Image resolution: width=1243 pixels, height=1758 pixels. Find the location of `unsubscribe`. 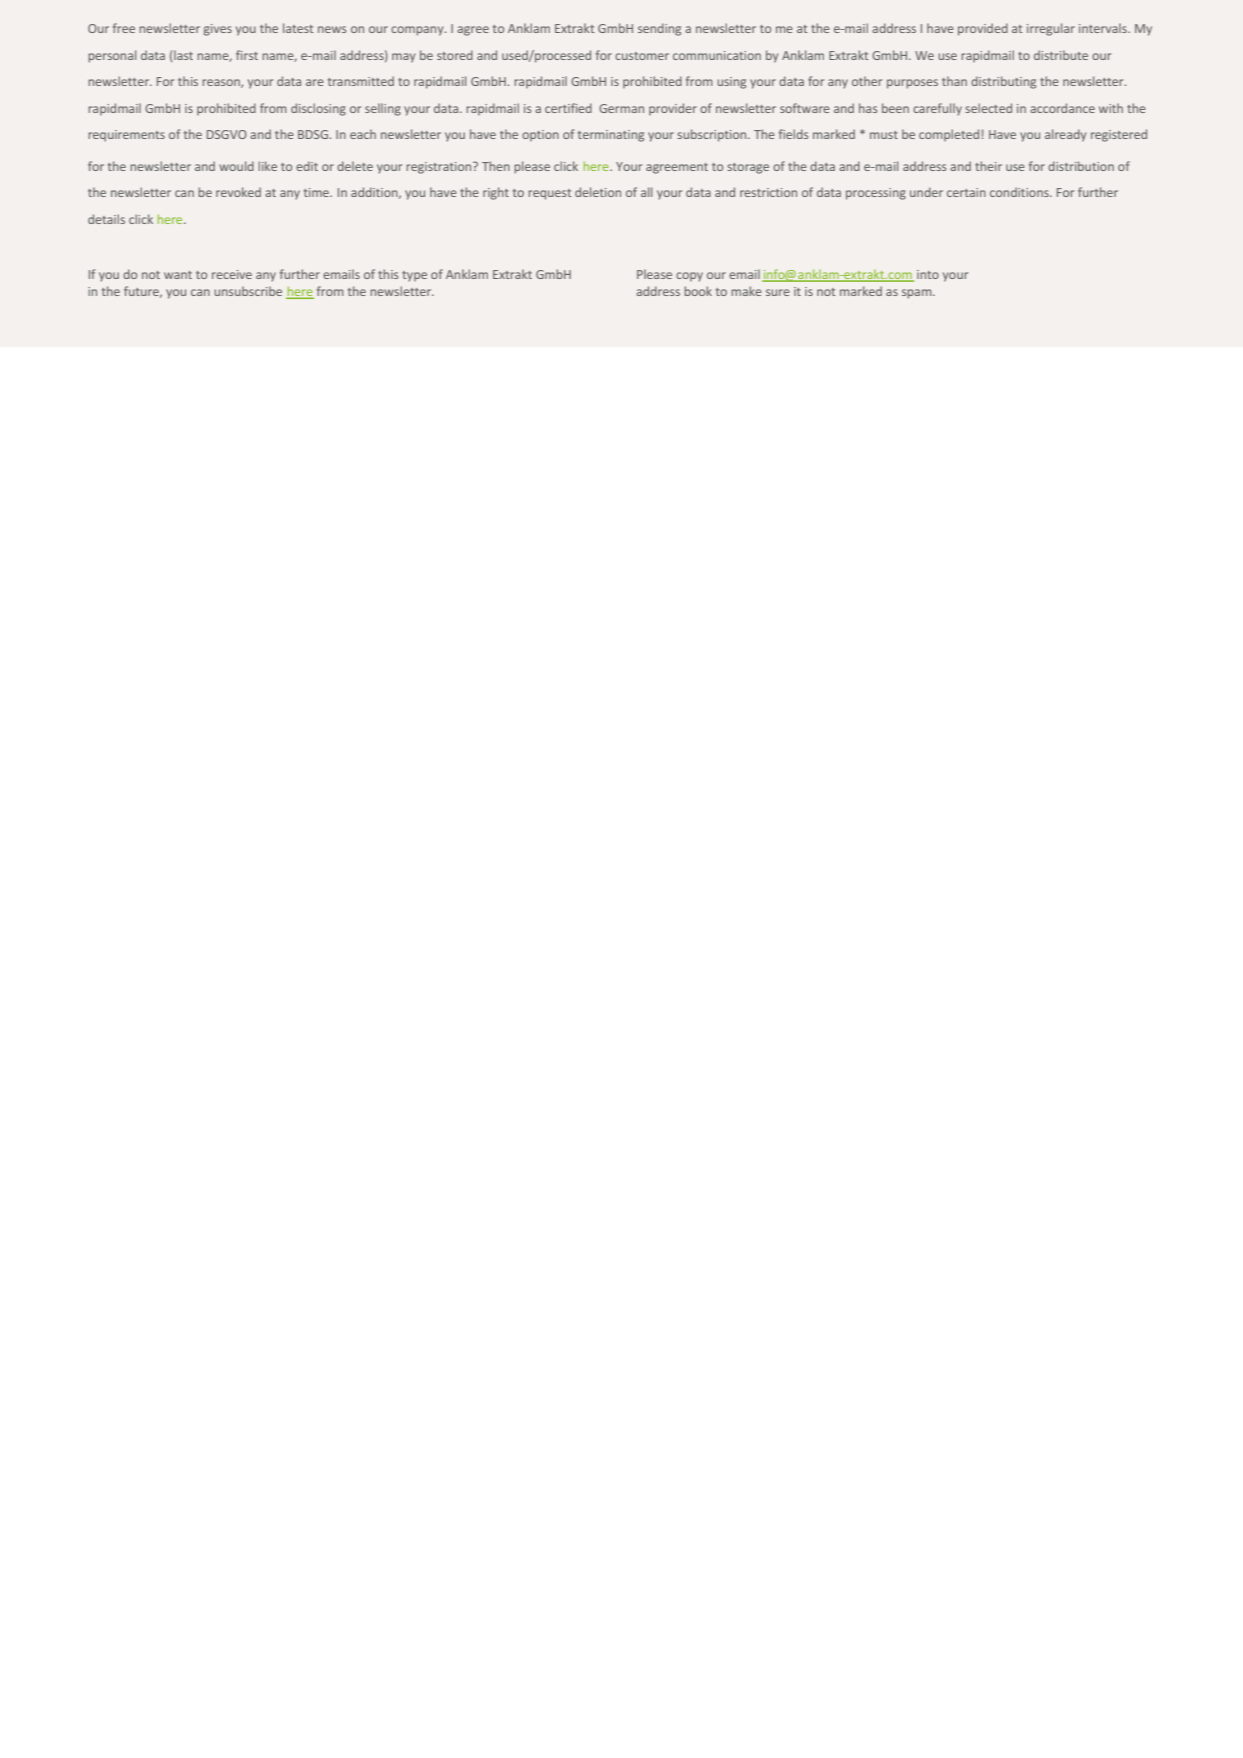

unsubscribe is located at coordinates (248, 291).
